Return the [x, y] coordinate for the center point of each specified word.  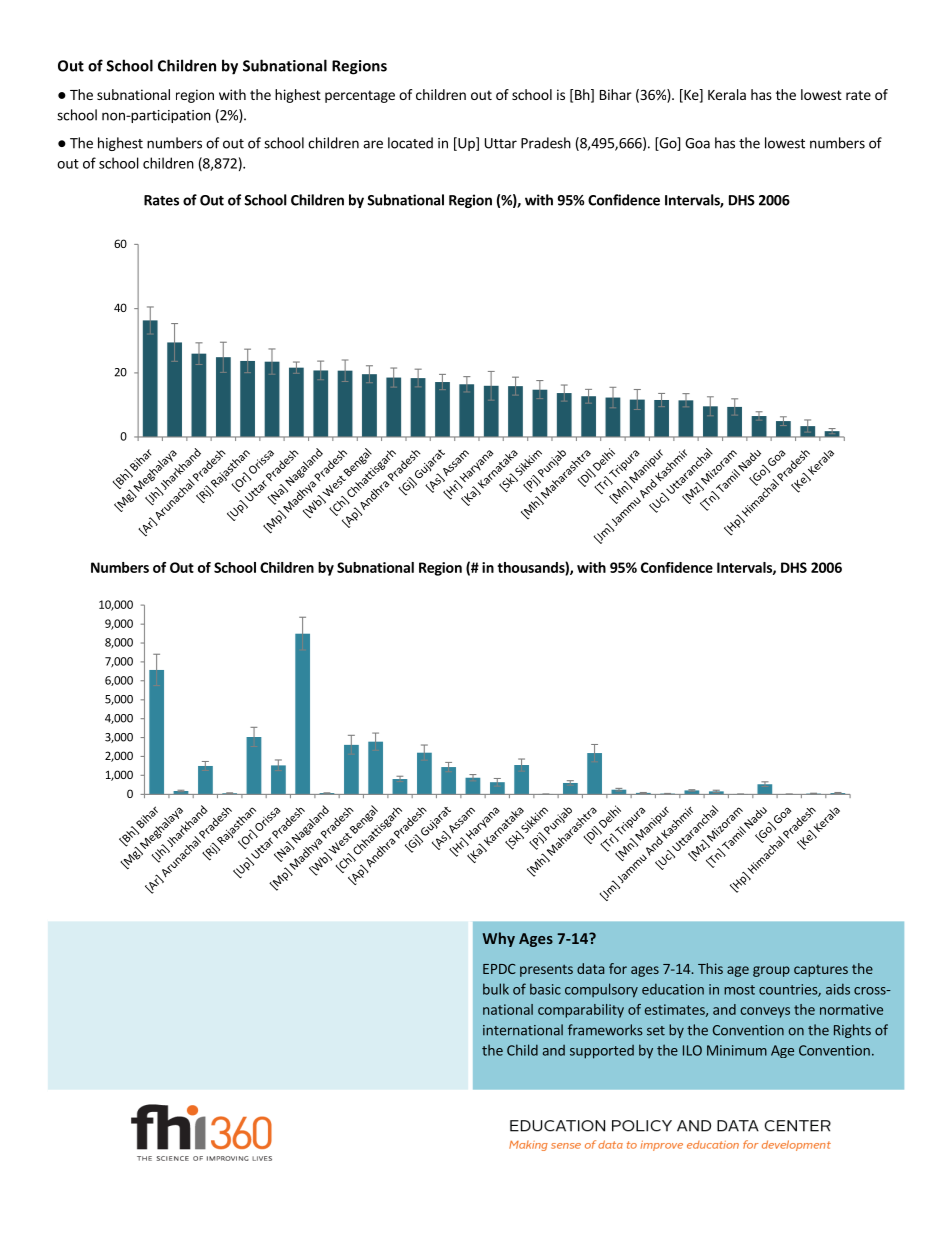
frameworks [605, 1030]
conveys [765, 1012]
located [410, 143]
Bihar [616, 94]
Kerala [727, 94]
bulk [496, 989]
